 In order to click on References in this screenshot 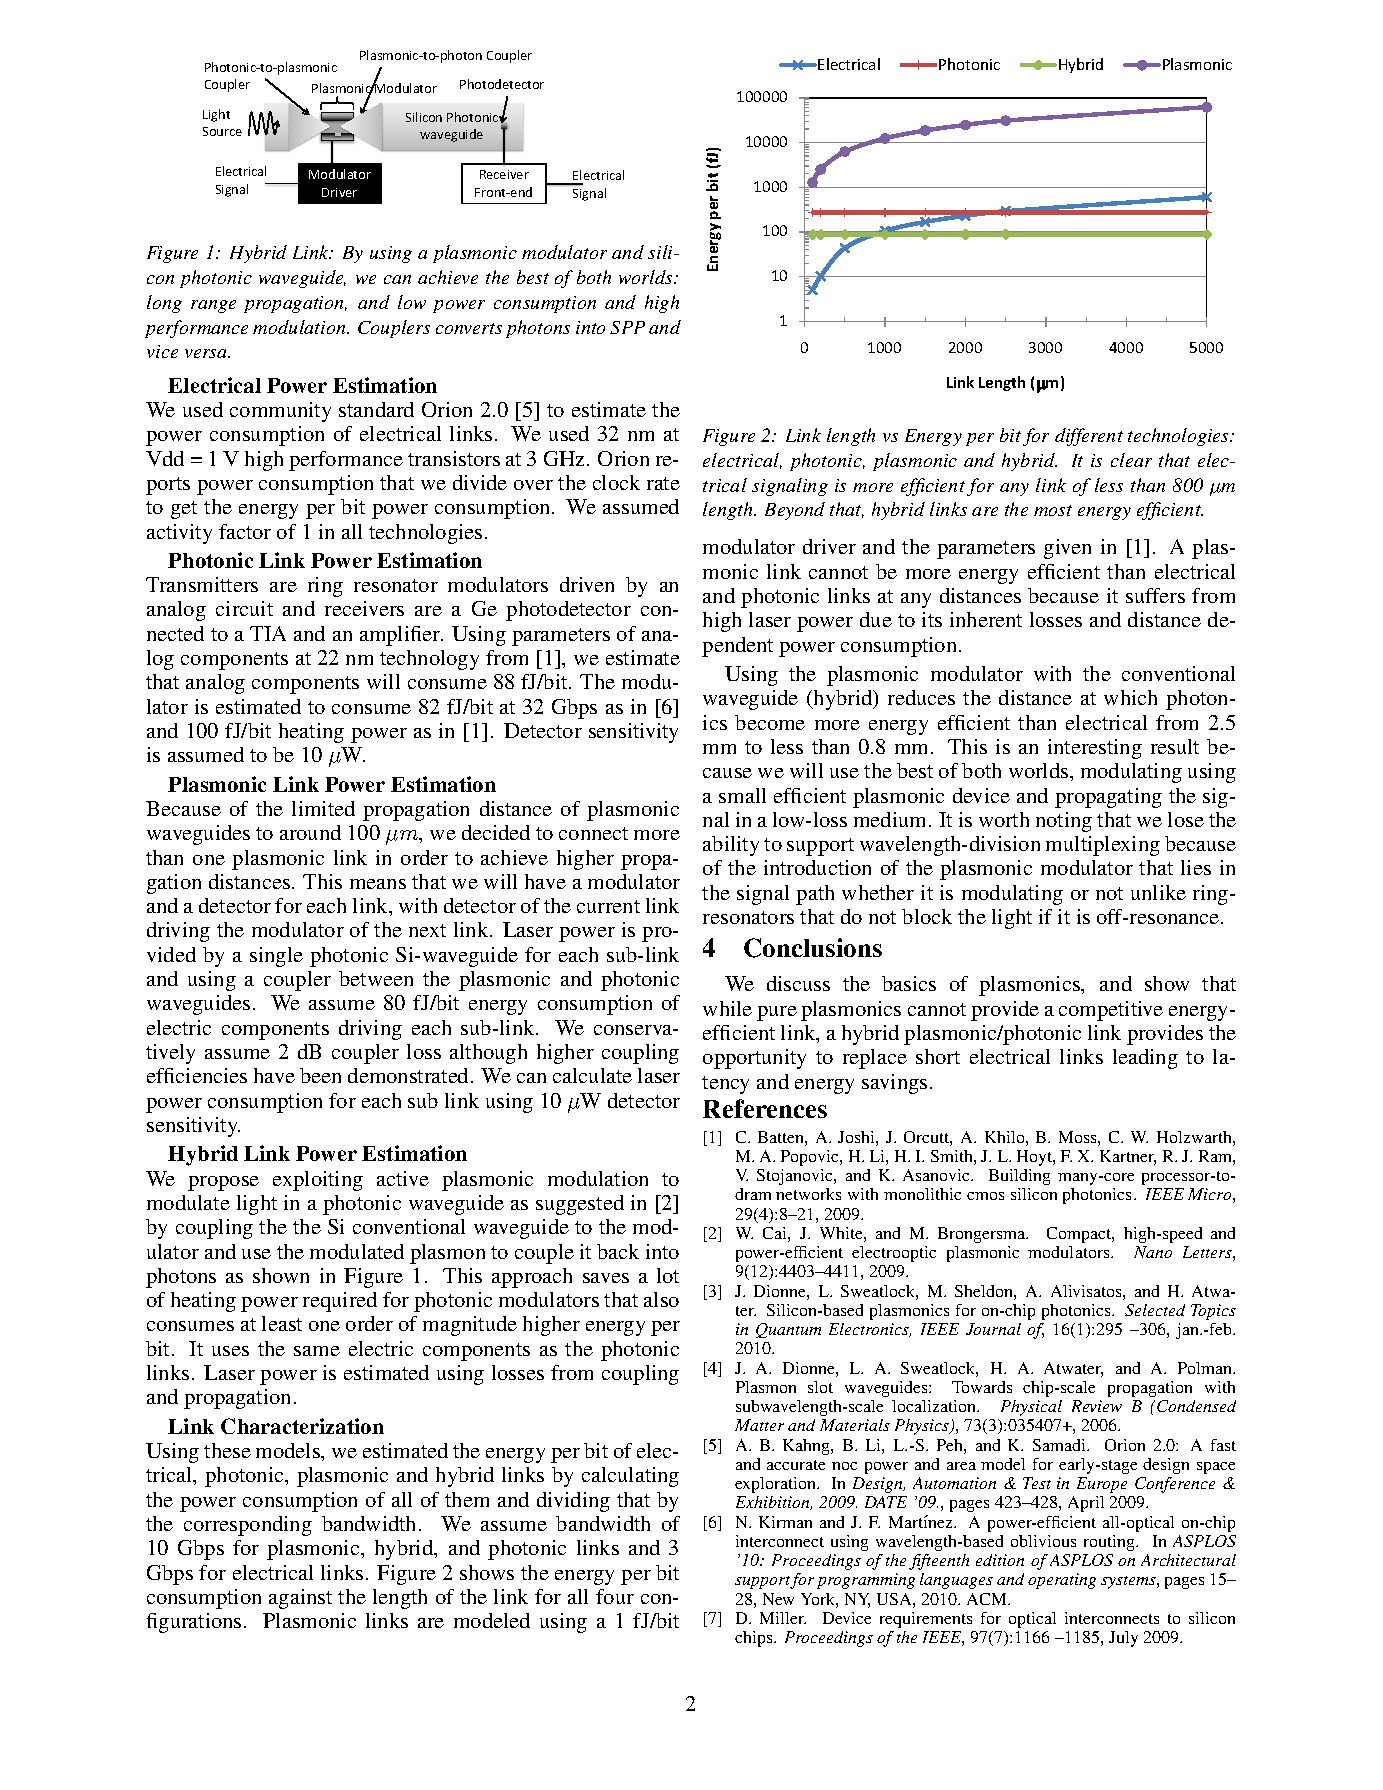, I will do `click(765, 1108)`.
